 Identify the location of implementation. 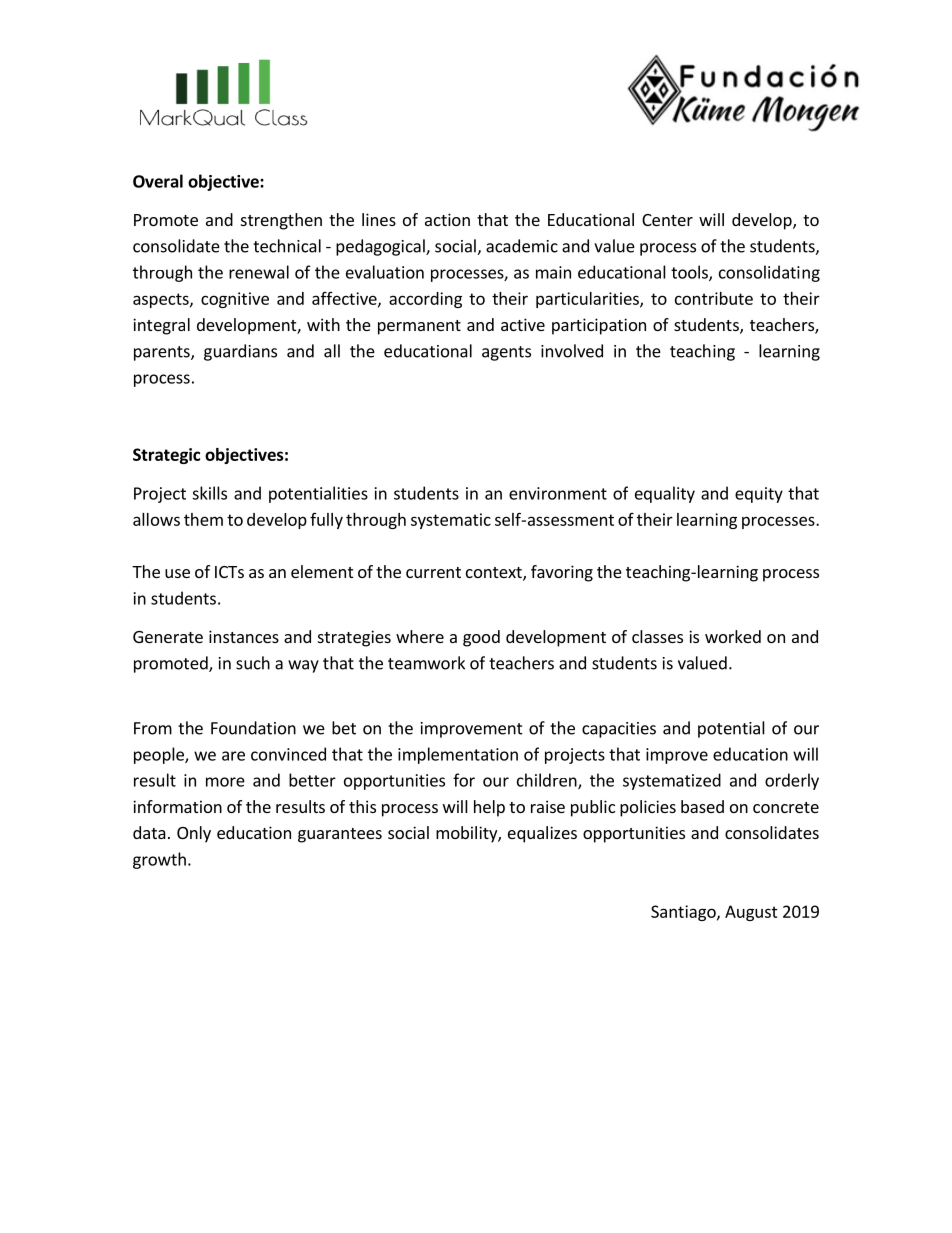
(458, 755).
